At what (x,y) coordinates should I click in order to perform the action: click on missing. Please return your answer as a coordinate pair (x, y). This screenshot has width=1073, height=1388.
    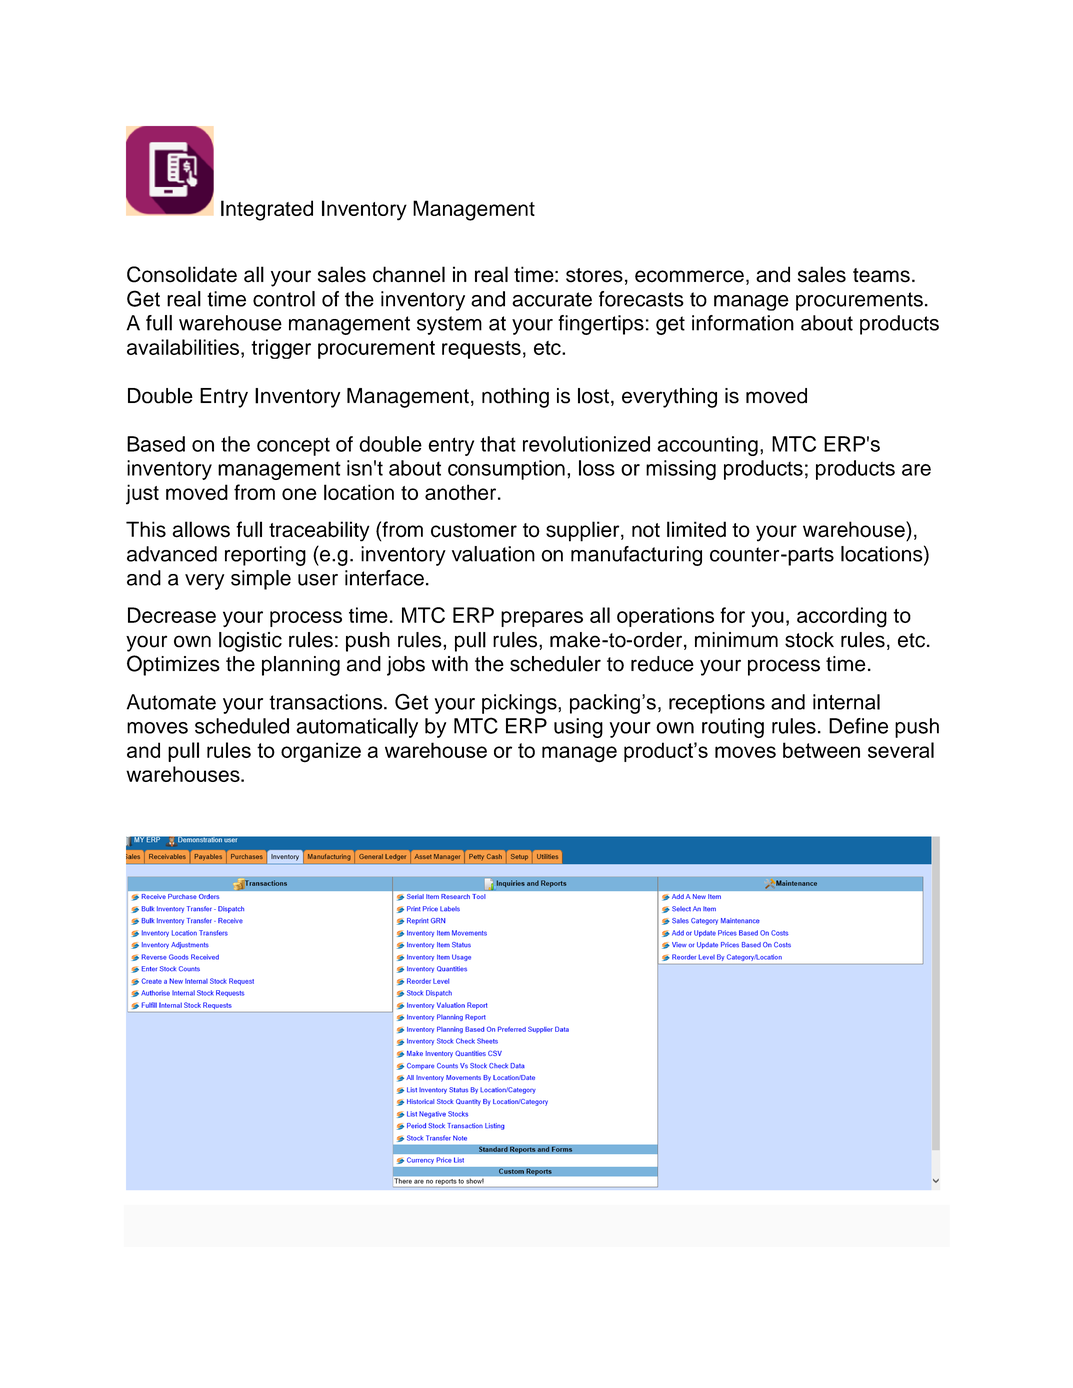
    Looking at the image, I should click on (681, 470).
